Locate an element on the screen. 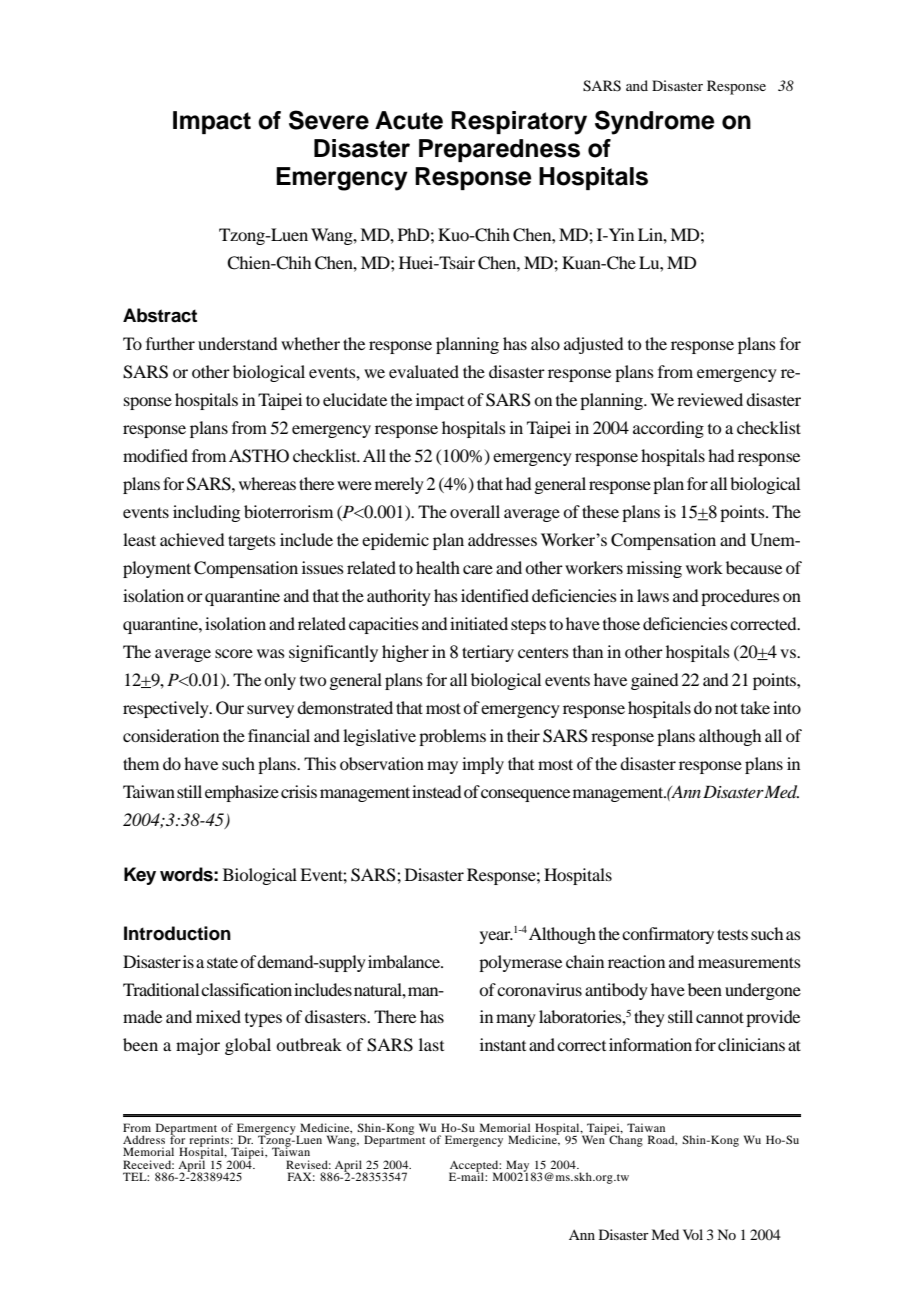 This screenshot has height=1308, width=924. Preparedness is located at coordinates (499, 150).
